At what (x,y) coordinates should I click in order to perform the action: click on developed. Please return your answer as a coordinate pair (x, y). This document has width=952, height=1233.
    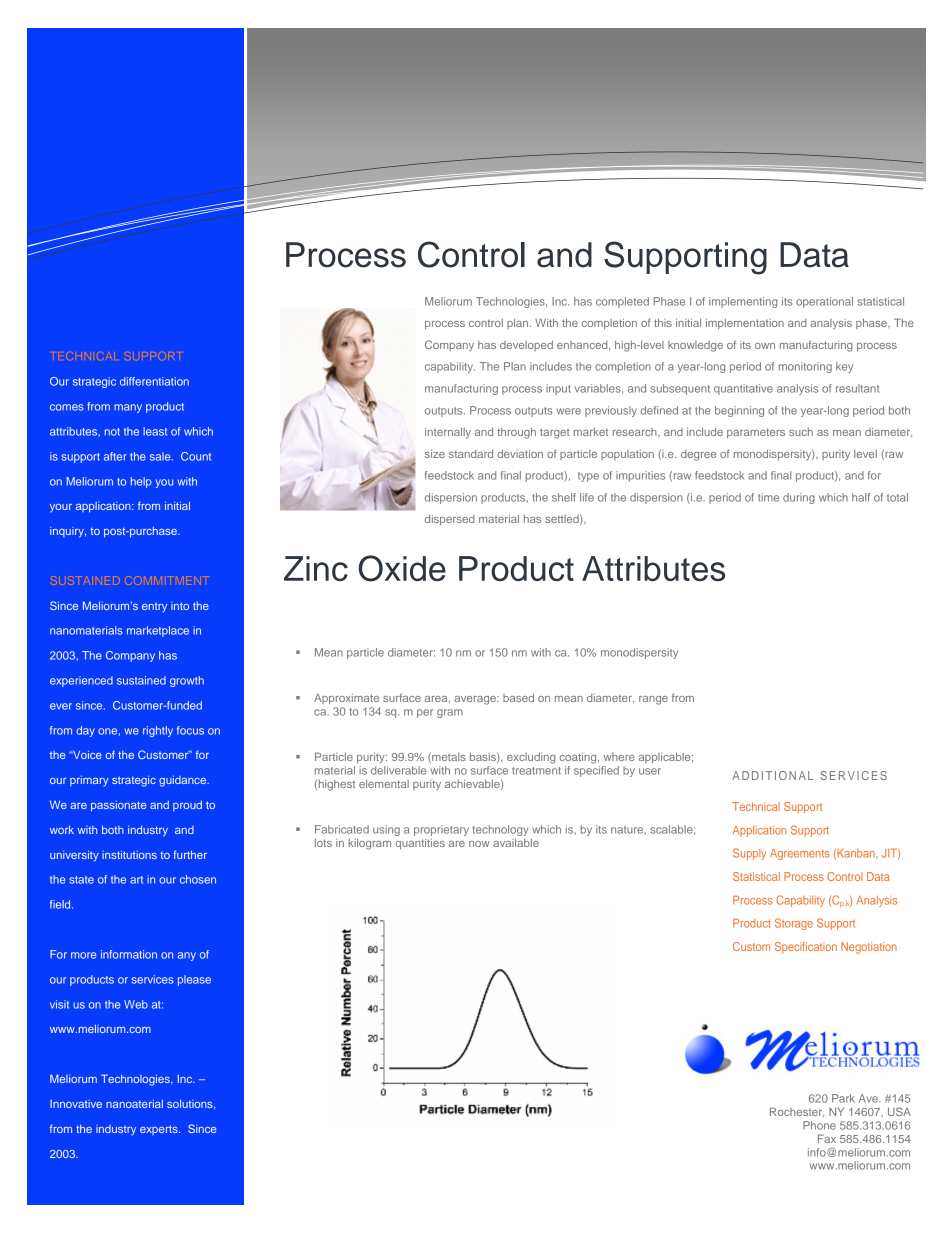
    Looking at the image, I should click on (526, 346).
